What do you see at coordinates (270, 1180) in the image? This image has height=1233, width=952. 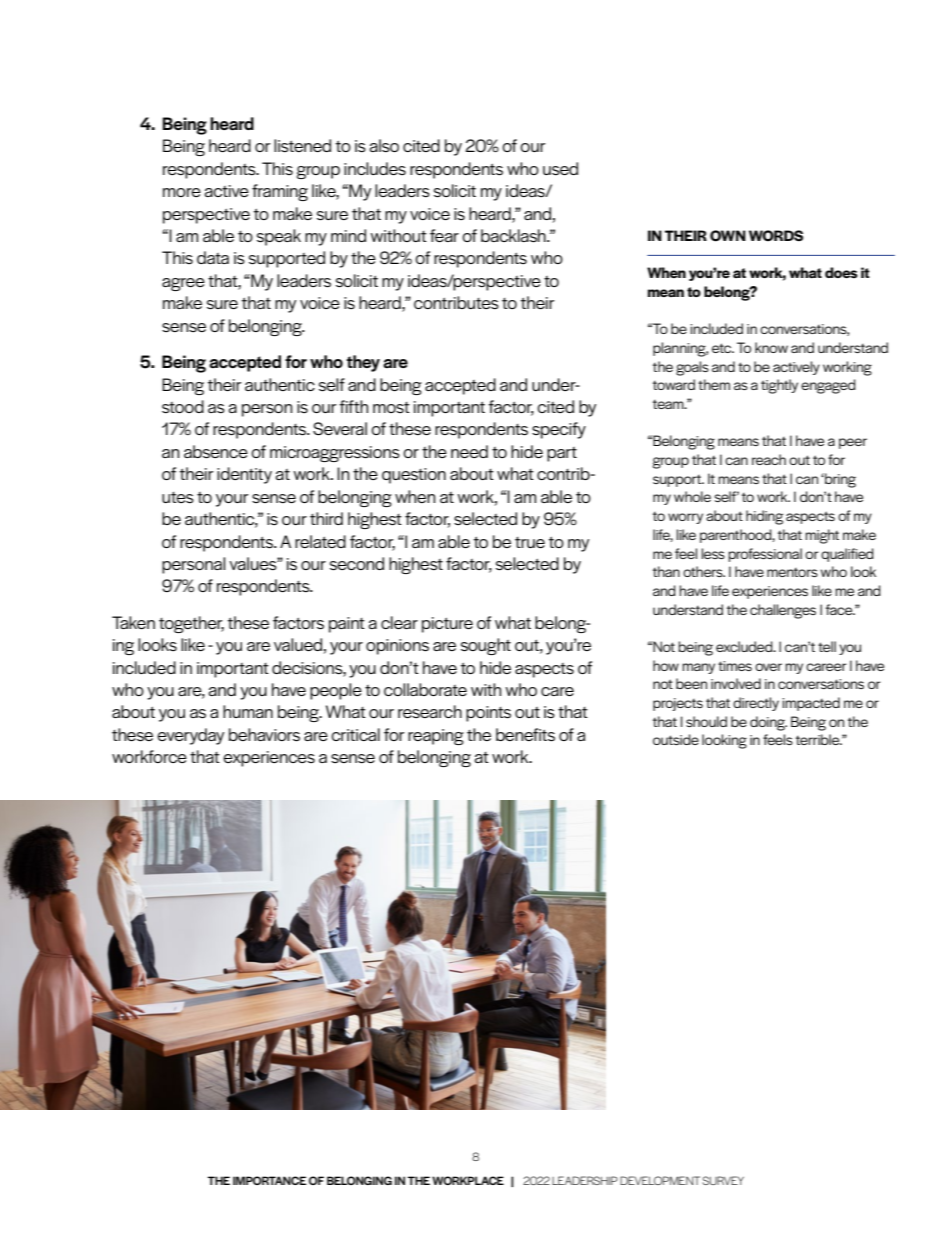 I see `IMPORTANCE` at bounding box center [270, 1180].
